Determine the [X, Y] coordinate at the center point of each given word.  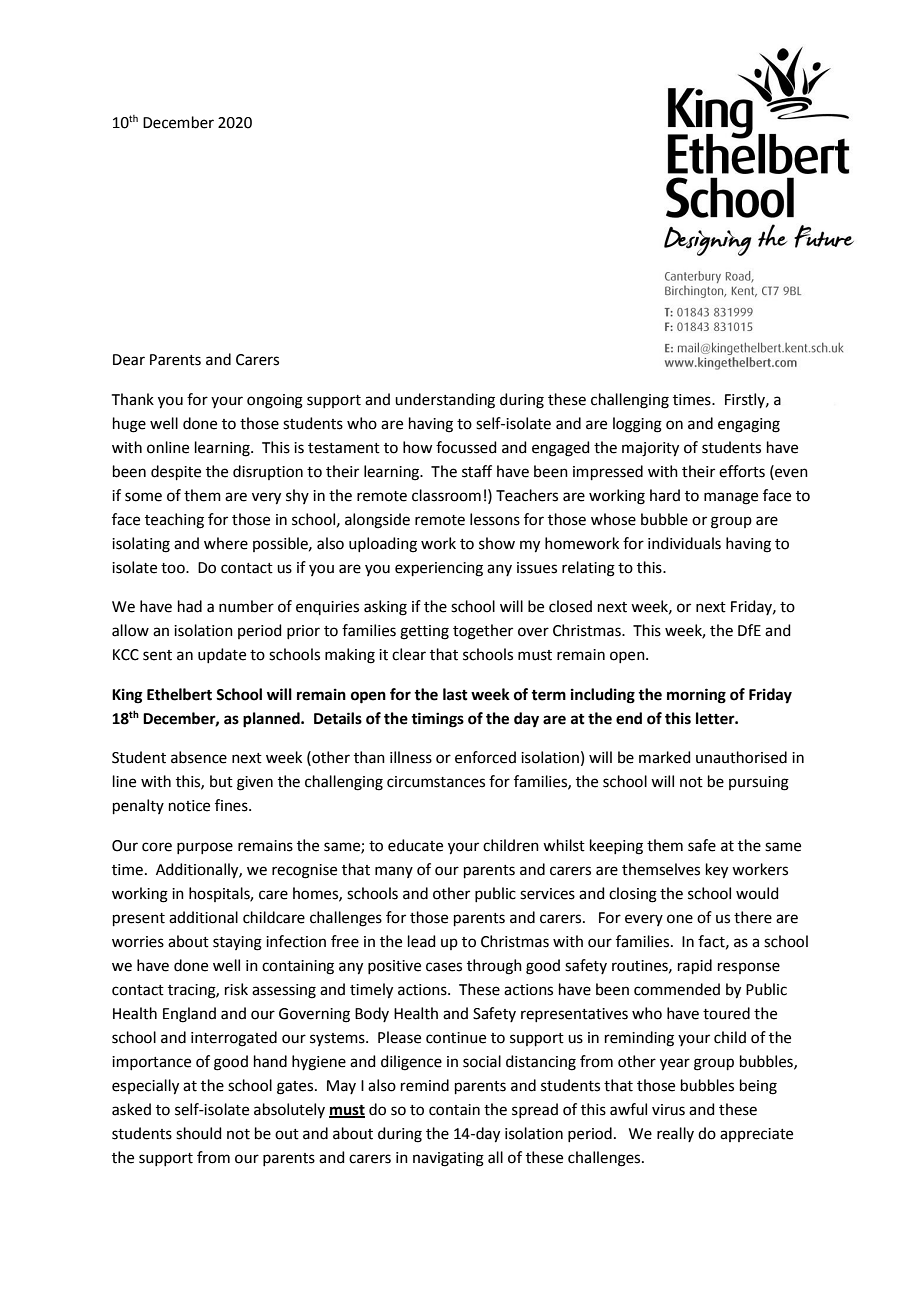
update [222, 655]
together [483, 632]
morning [696, 696]
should [199, 1133]
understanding [445, 401]
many [394, 872]
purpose [205, 848]
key [717, 871]
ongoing [275, 401]
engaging [749, 425]
